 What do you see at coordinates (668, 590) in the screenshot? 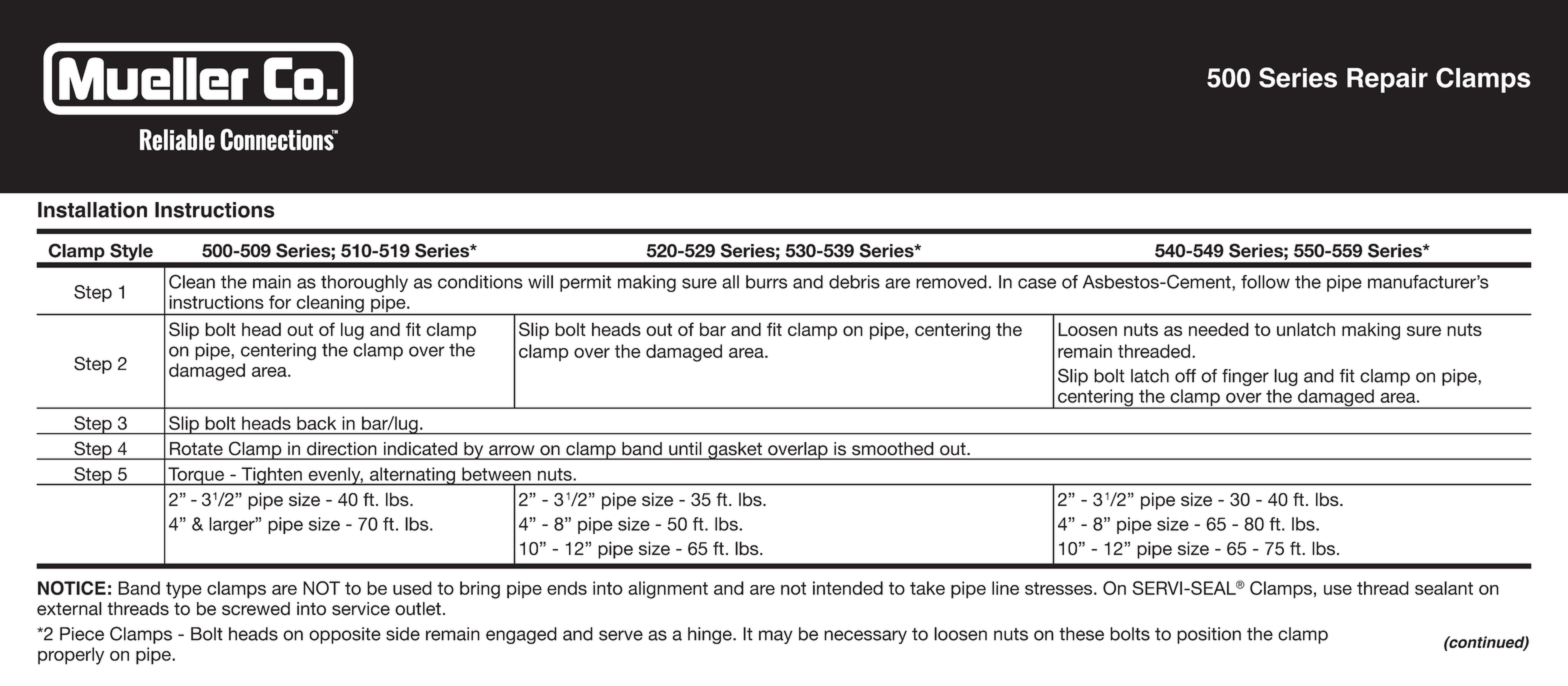
I see `alignment` at bounding box center [668, 590].
